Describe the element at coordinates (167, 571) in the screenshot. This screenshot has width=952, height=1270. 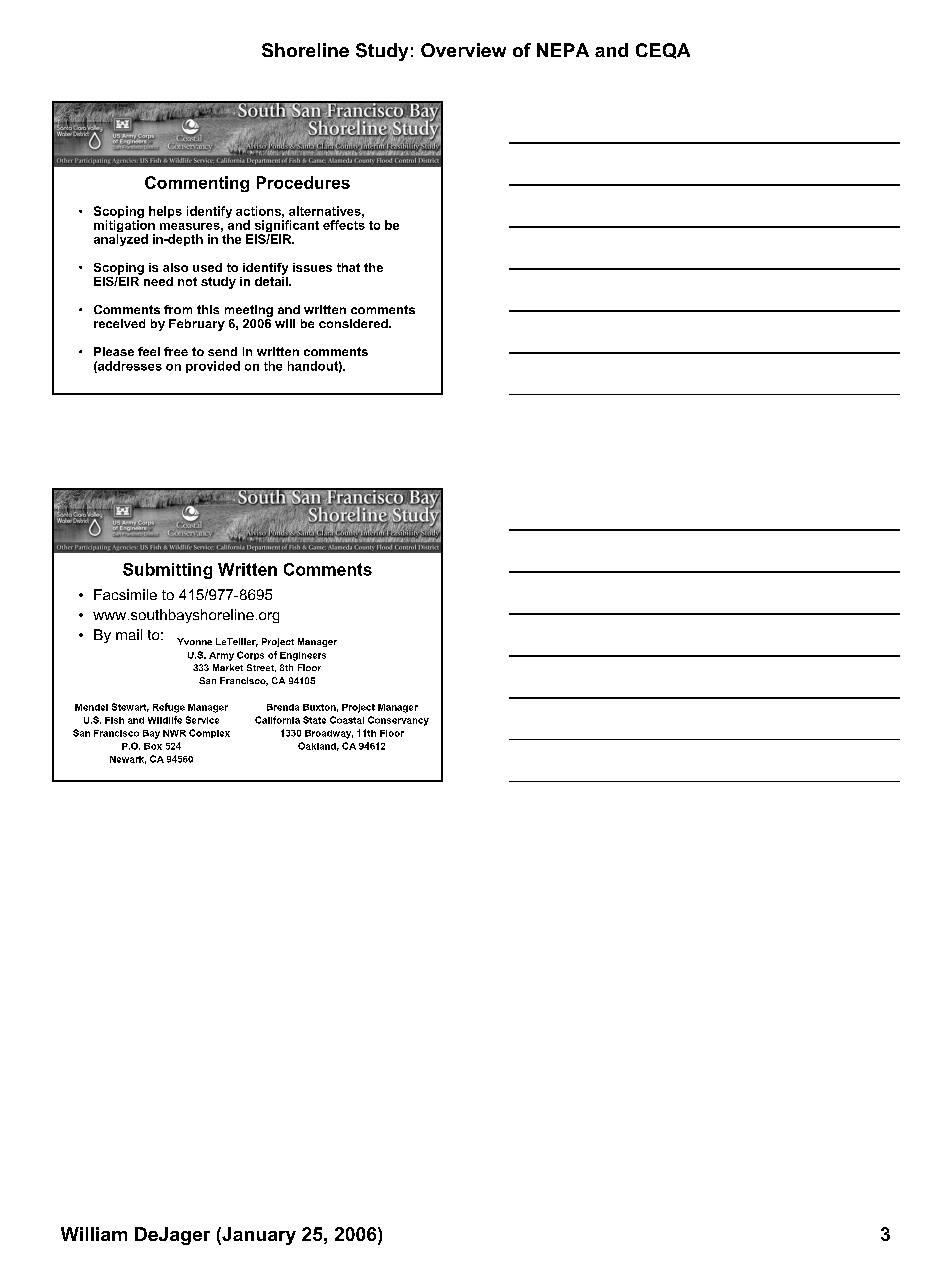
I see `Submitting` at that location.
